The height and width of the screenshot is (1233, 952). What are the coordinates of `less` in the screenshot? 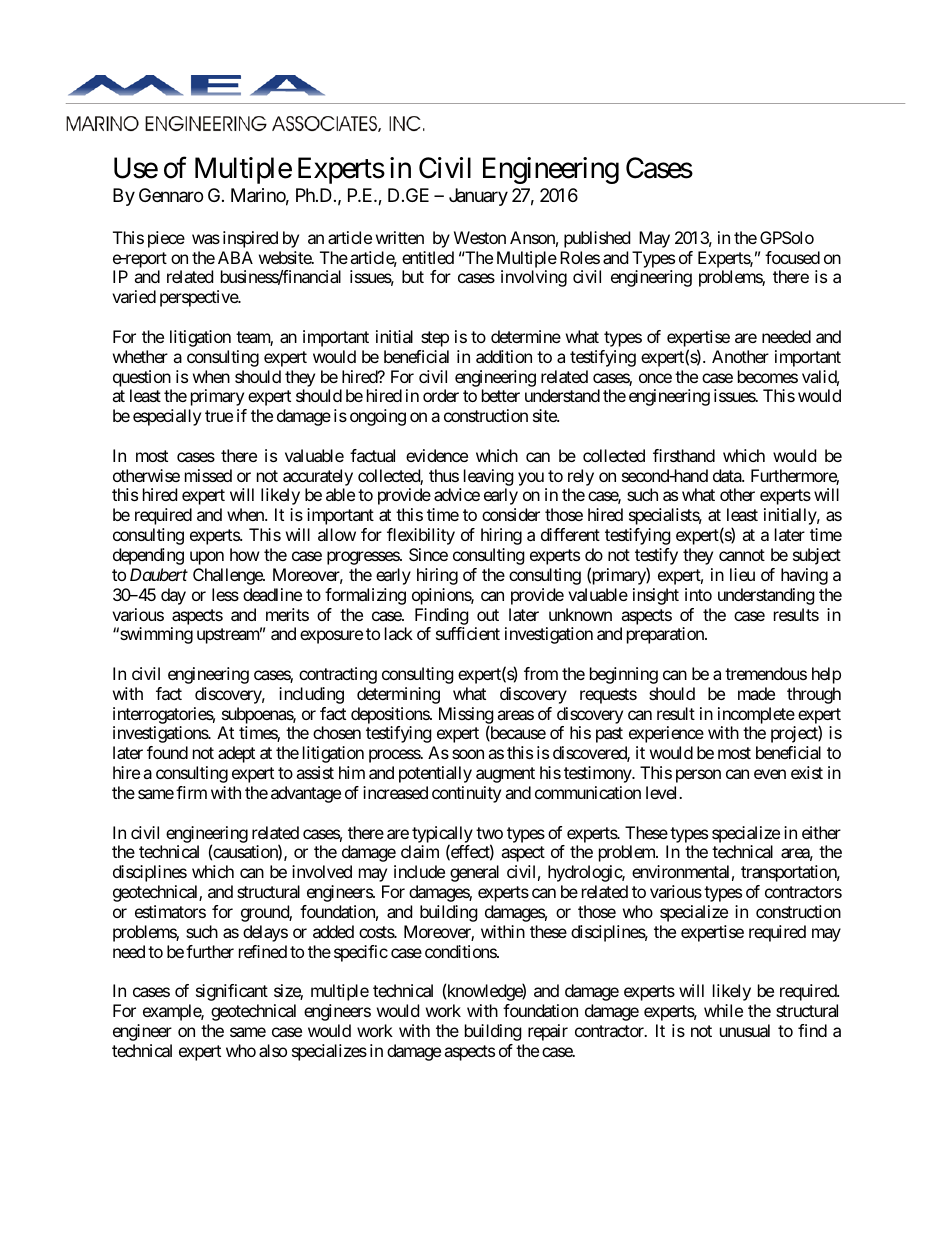 It's located at (225, 594).
